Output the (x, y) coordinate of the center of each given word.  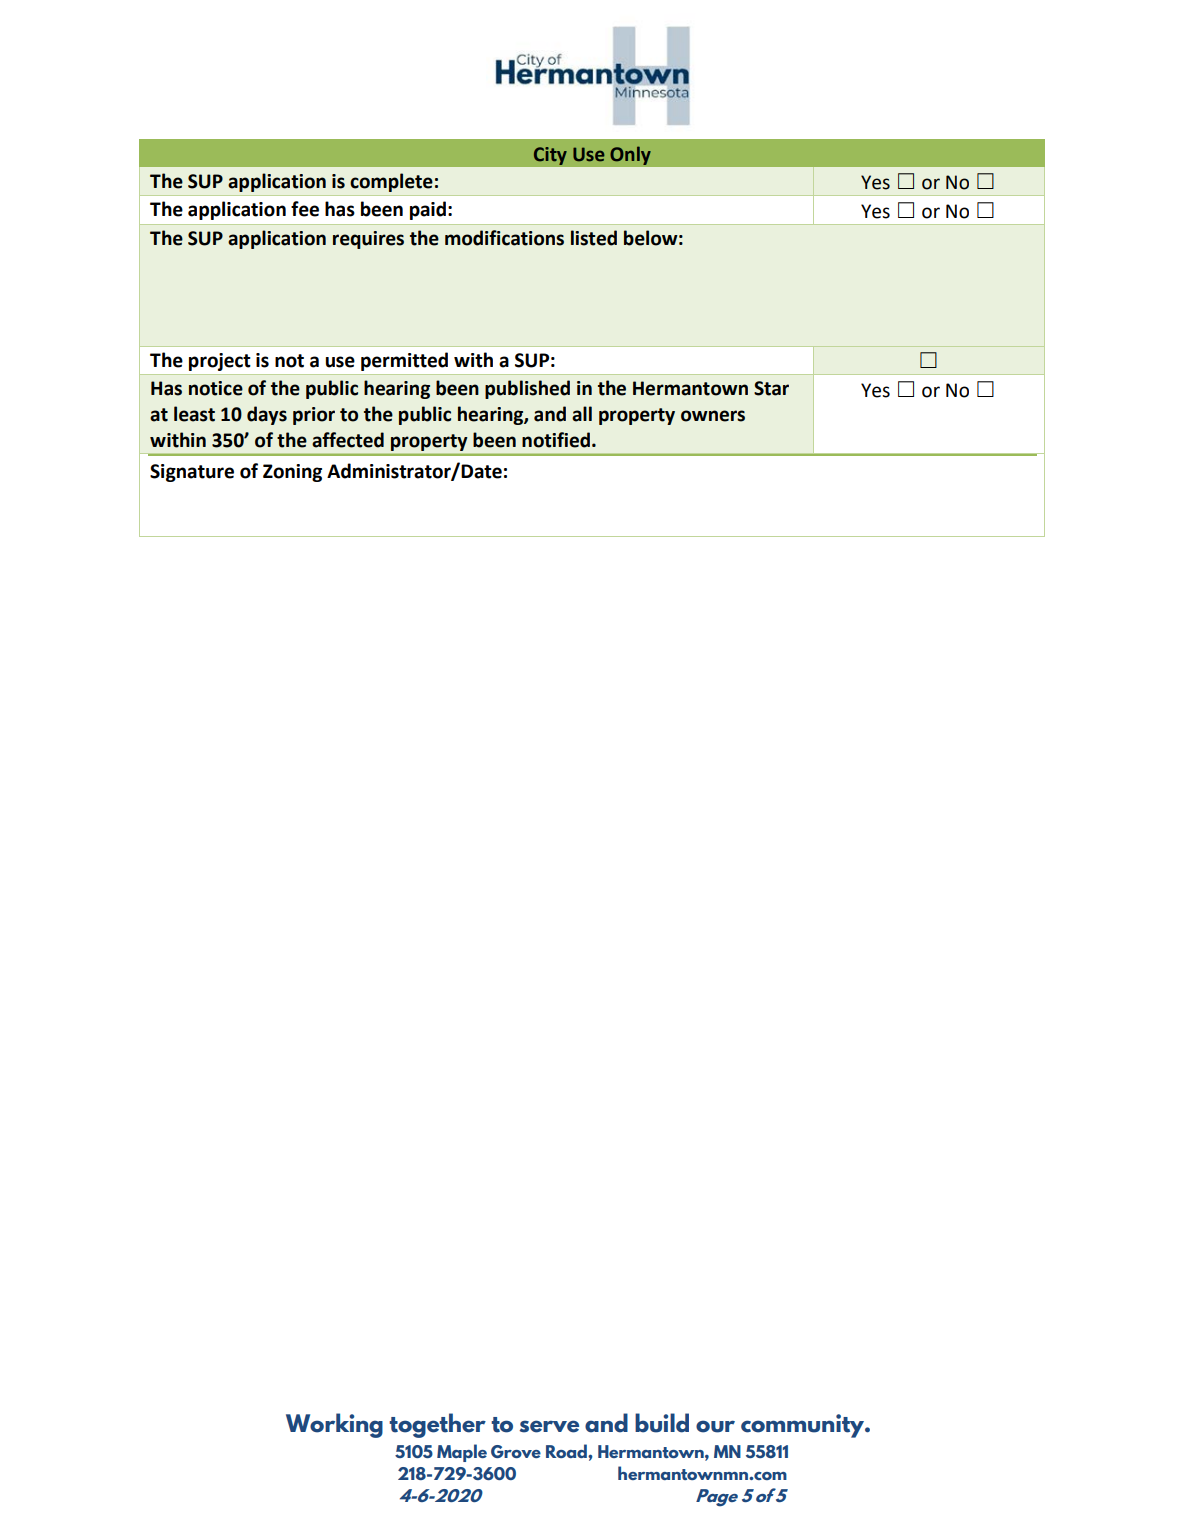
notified (556, 440)
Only (630, 155)
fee (305, 209)
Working (334, 1425)
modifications (504, 238)
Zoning (292, 473)
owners (713, 416)
